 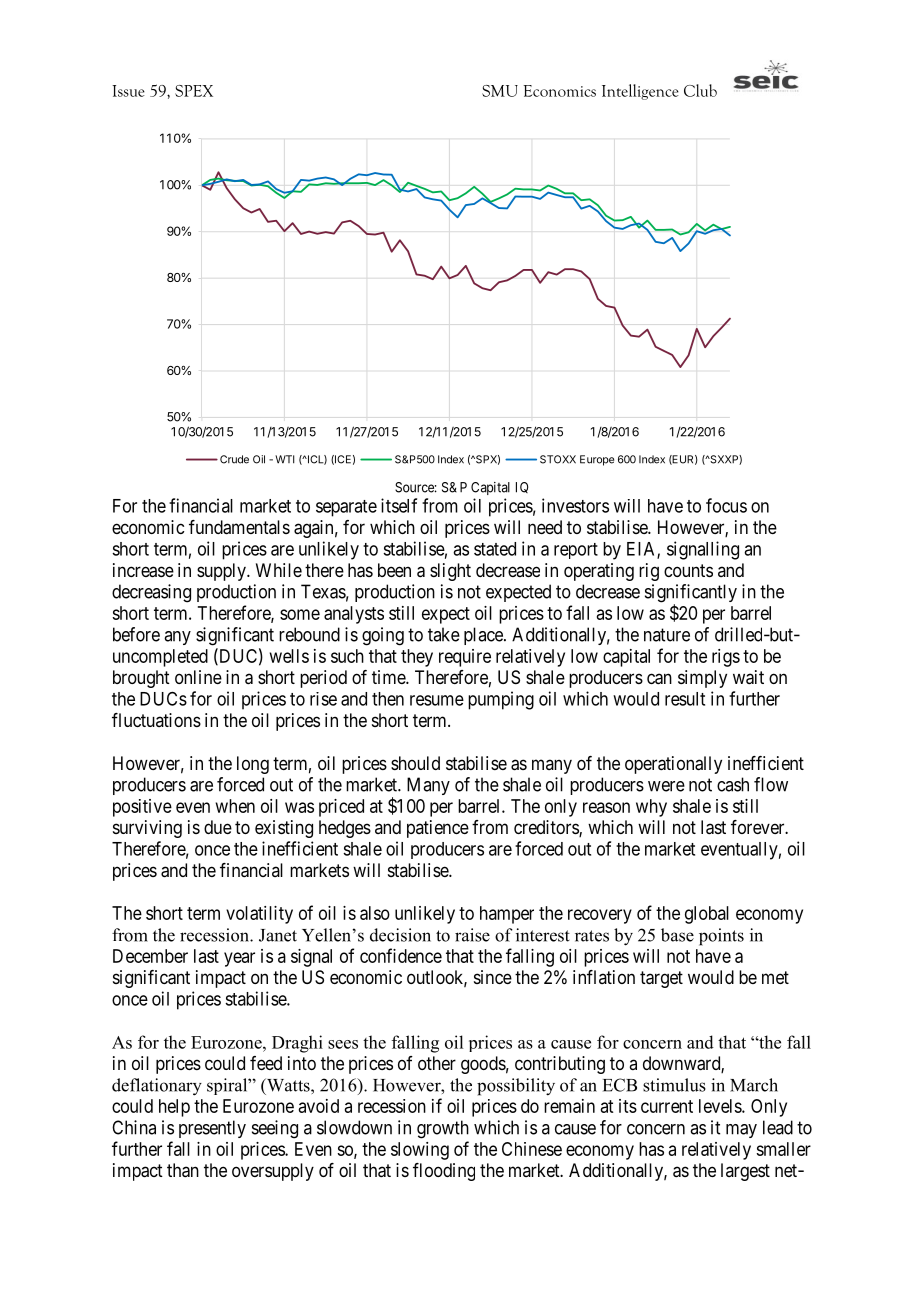 What do you see at coordinates (472, 935) in the screenshot?
I see `raise` at bounding box center [472, 935].
